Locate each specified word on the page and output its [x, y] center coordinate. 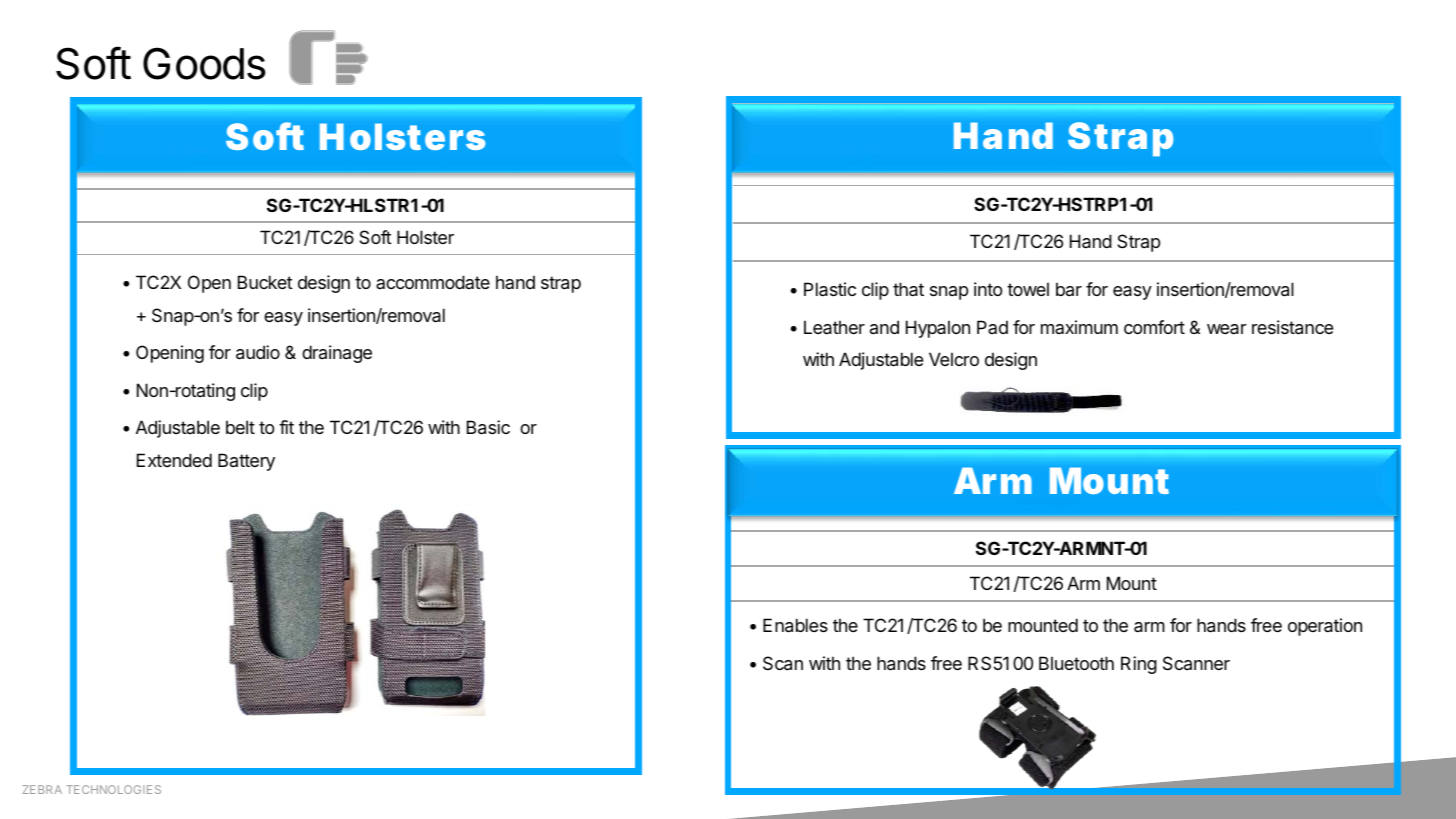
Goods [204, 63]
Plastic [830, 289]
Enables [795, 625]
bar [1069, 289]
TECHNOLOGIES [113, 789]
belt [240, 427]
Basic [488, 427]
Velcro [954, 359]
